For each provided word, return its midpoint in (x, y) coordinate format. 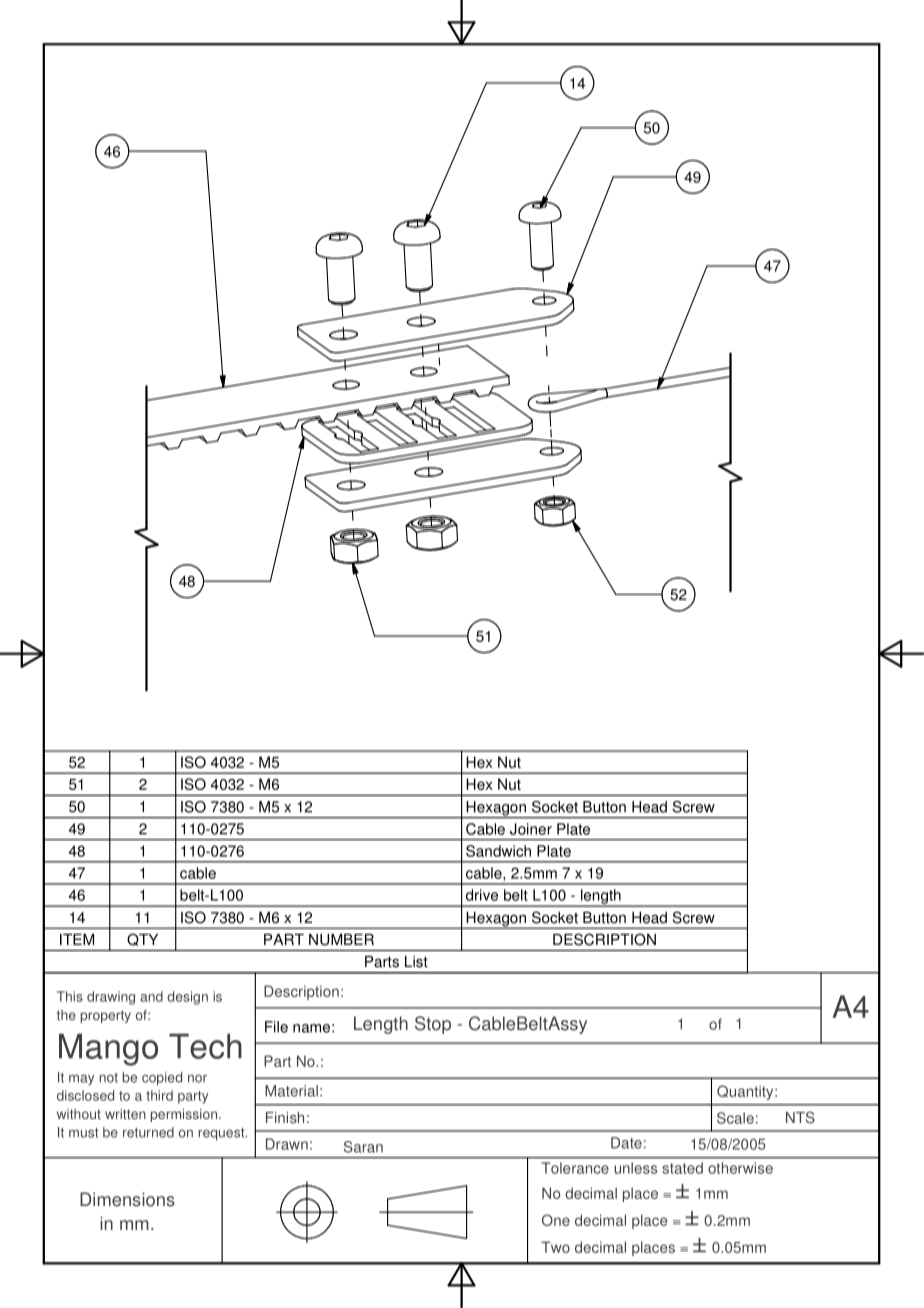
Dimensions (127, 1199)
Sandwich (498, 851)
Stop (433, 1025)
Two (555, 1247)
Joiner (531, 829)
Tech (205, 1046)
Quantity (746, 1092)
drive (482, 895)
